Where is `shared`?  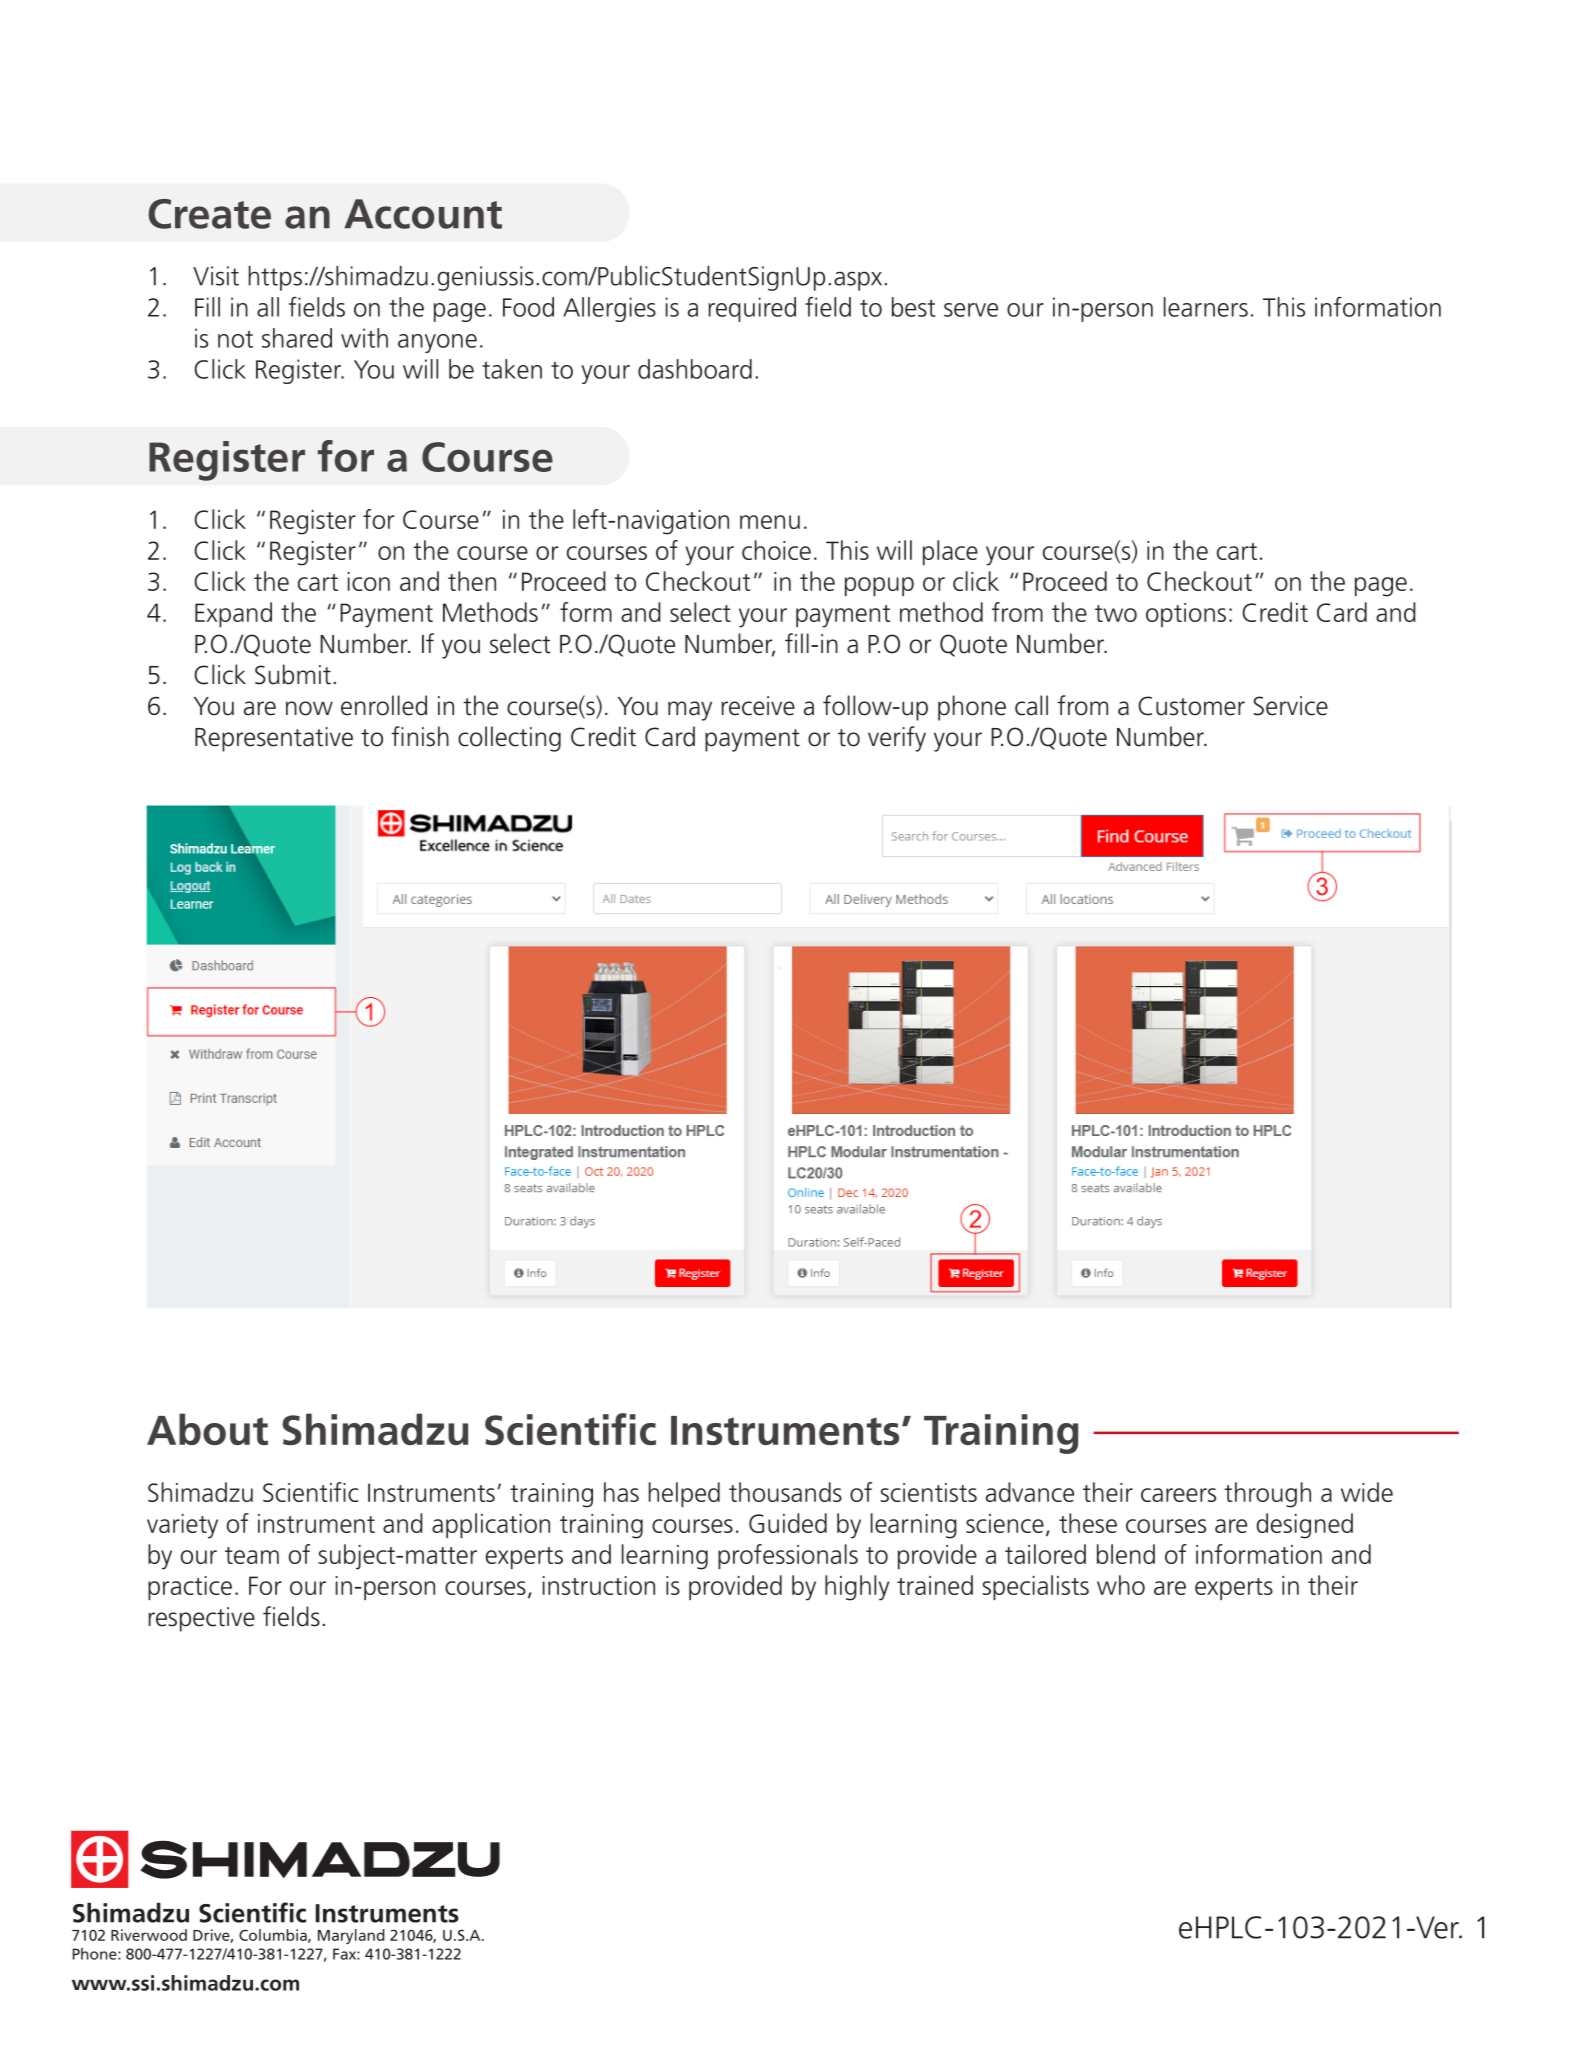 shared is located at coordinates (297, 338).
